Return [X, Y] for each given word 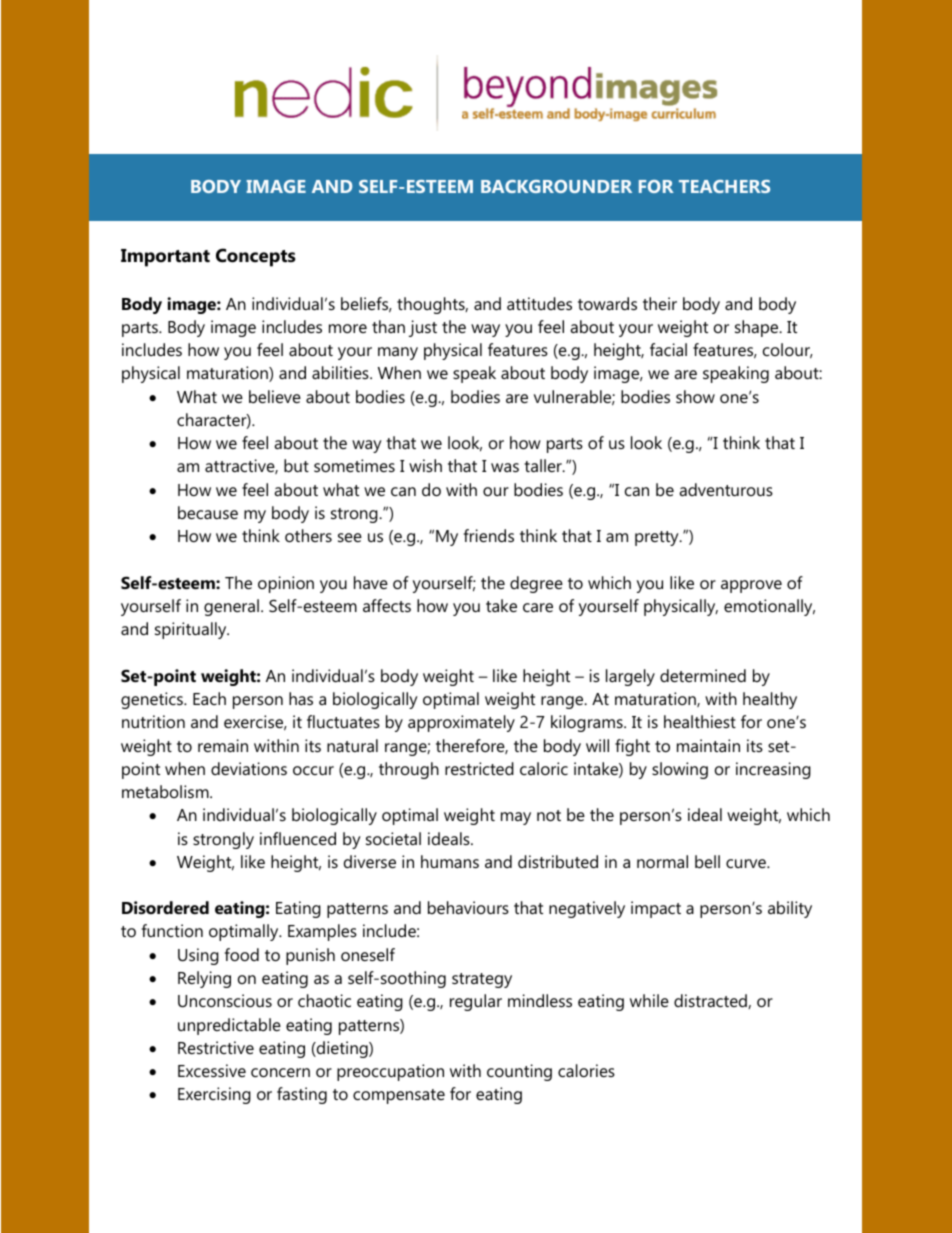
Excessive [212, 1070]
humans [450, 861]
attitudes [539, 303]
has [301, 698]
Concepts [256, 257]
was [505, 467]
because [208, 512]
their [660, 303]
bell [707, 861]
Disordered [165, 907]
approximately [461, 723]
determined [703, 675]
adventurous [726, 489]
